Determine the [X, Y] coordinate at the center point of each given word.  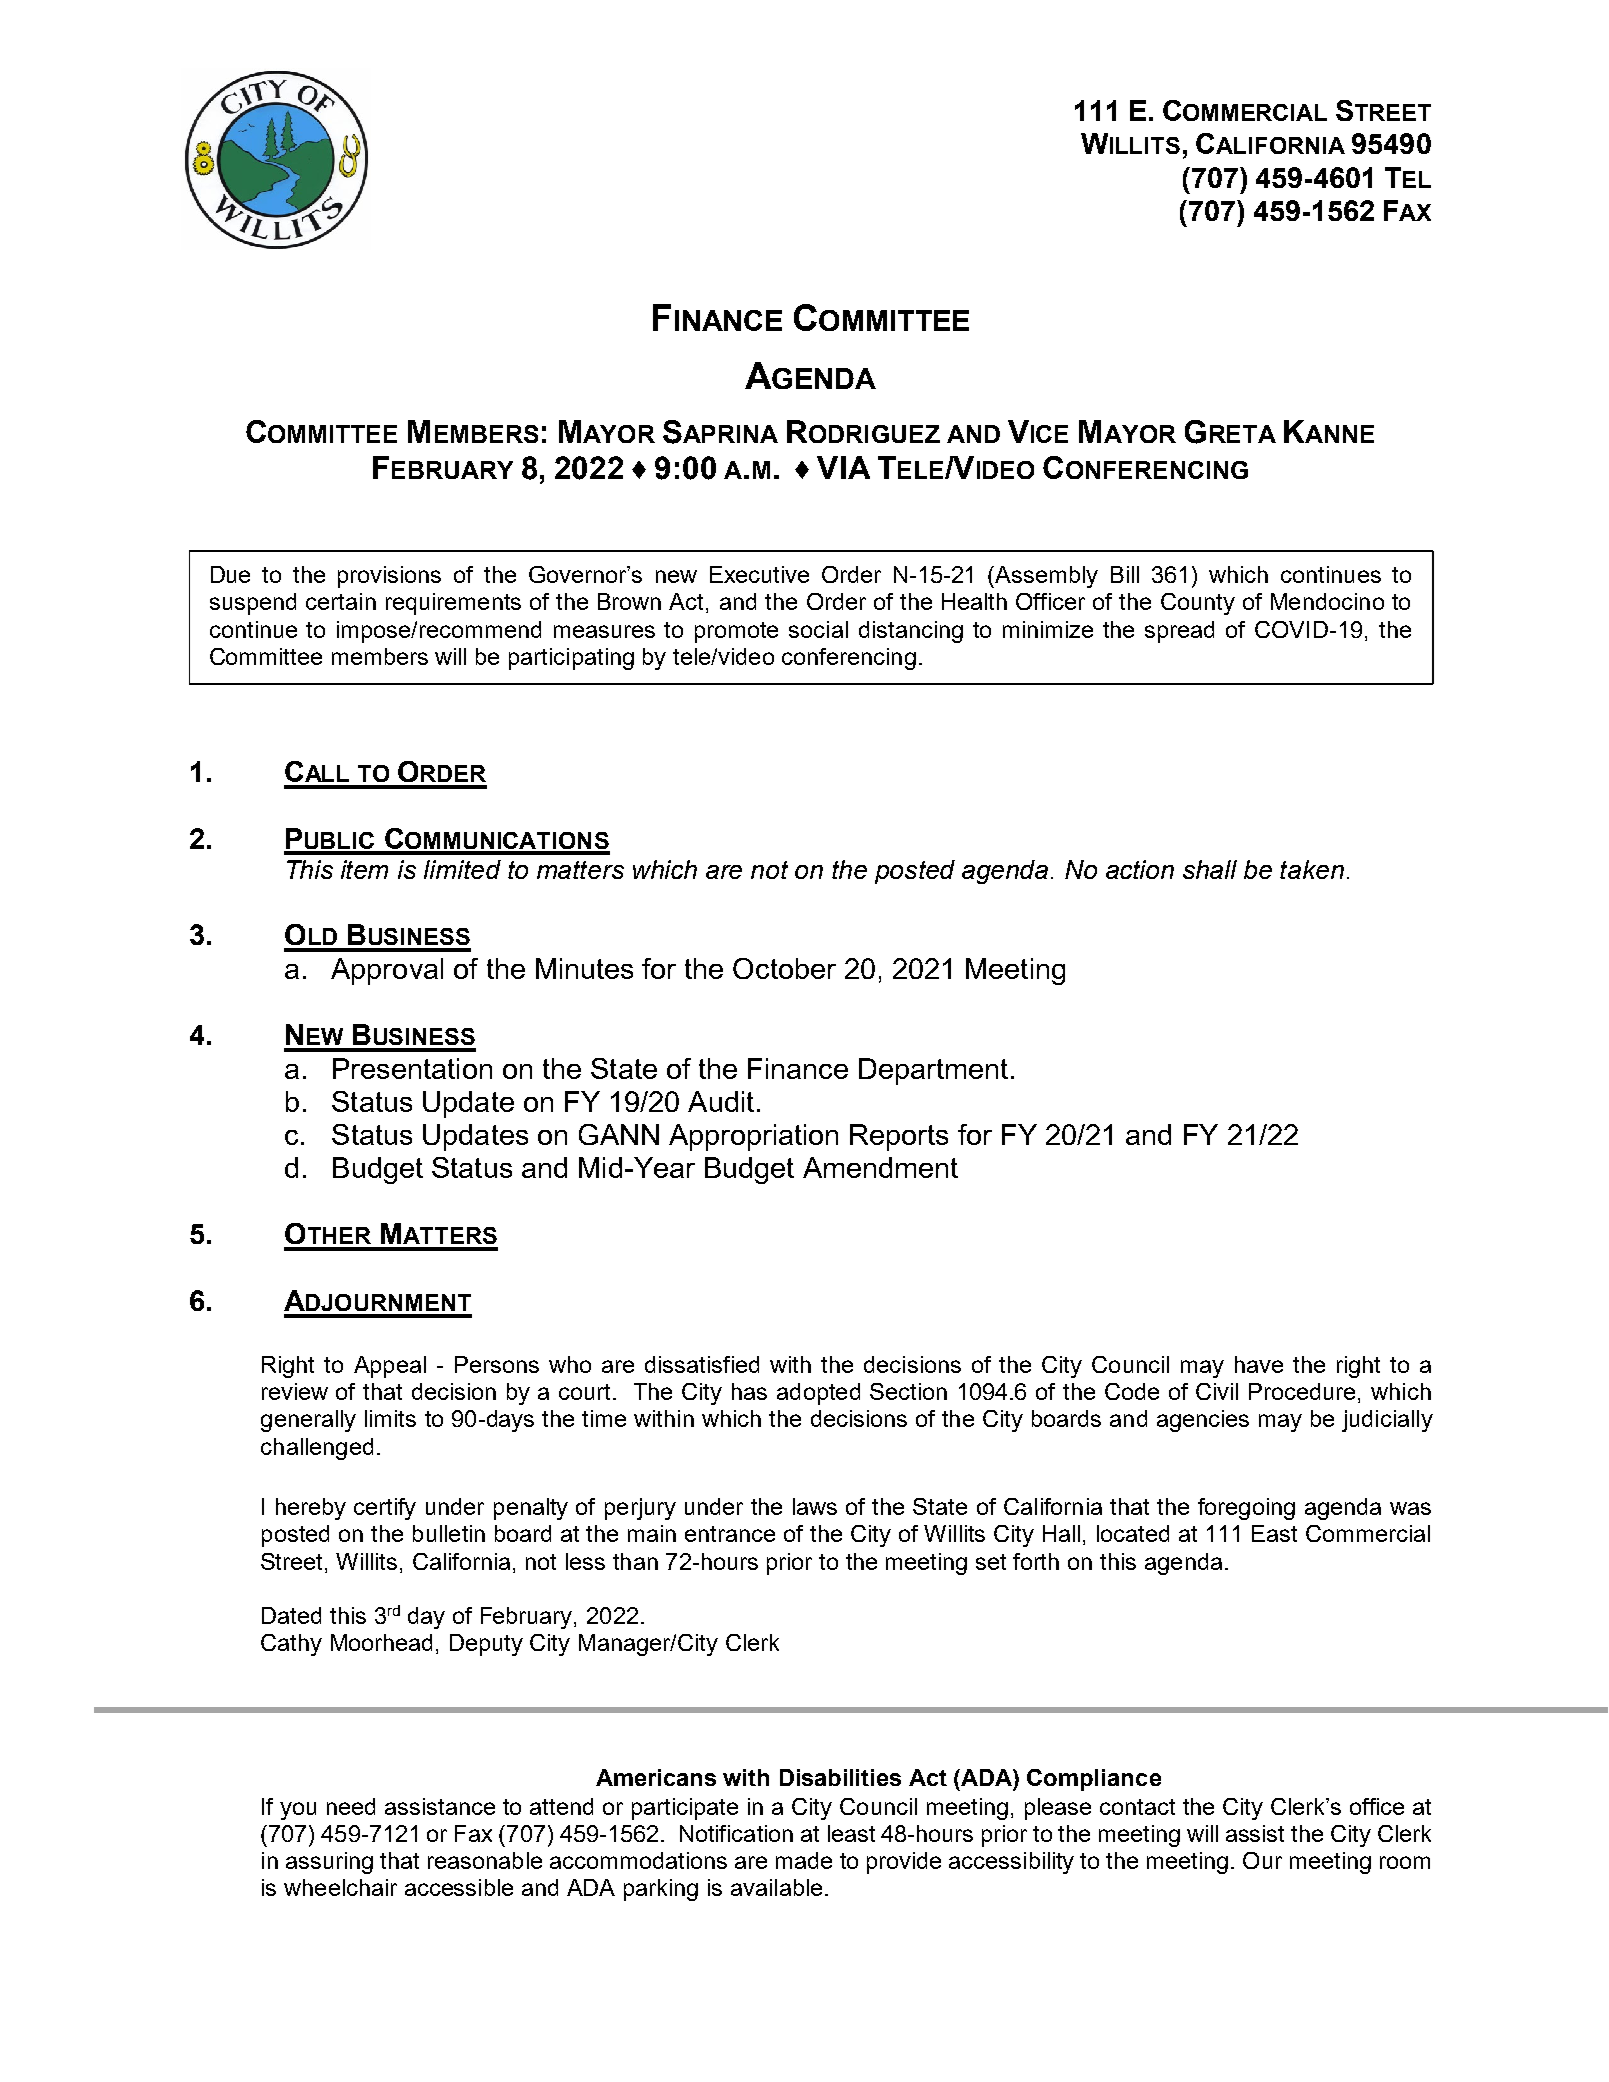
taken [1312, 869]
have [1259, 1364]
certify [385, 1509]
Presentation [412, 1068]
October [784, 968]
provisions [389, 577]
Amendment [880, 1167]
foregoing [1246, 1509]
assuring [329, 1863]
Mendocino [1327, 601]
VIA [843, 467]
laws [815, 1506]
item [364, 869]
